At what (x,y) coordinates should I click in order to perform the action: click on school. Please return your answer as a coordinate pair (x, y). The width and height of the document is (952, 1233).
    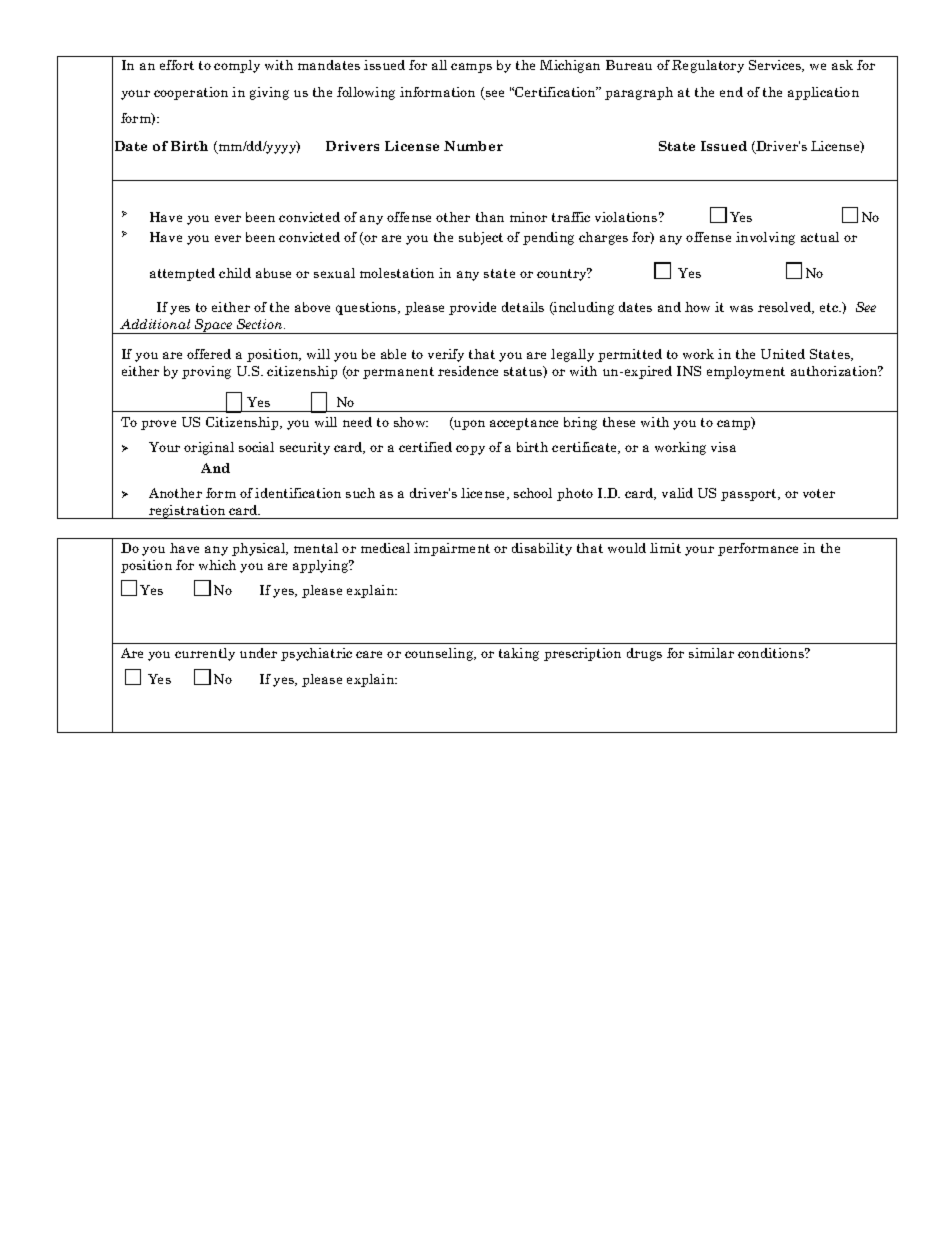
    Looking at the image, I should click on (533, 493).
